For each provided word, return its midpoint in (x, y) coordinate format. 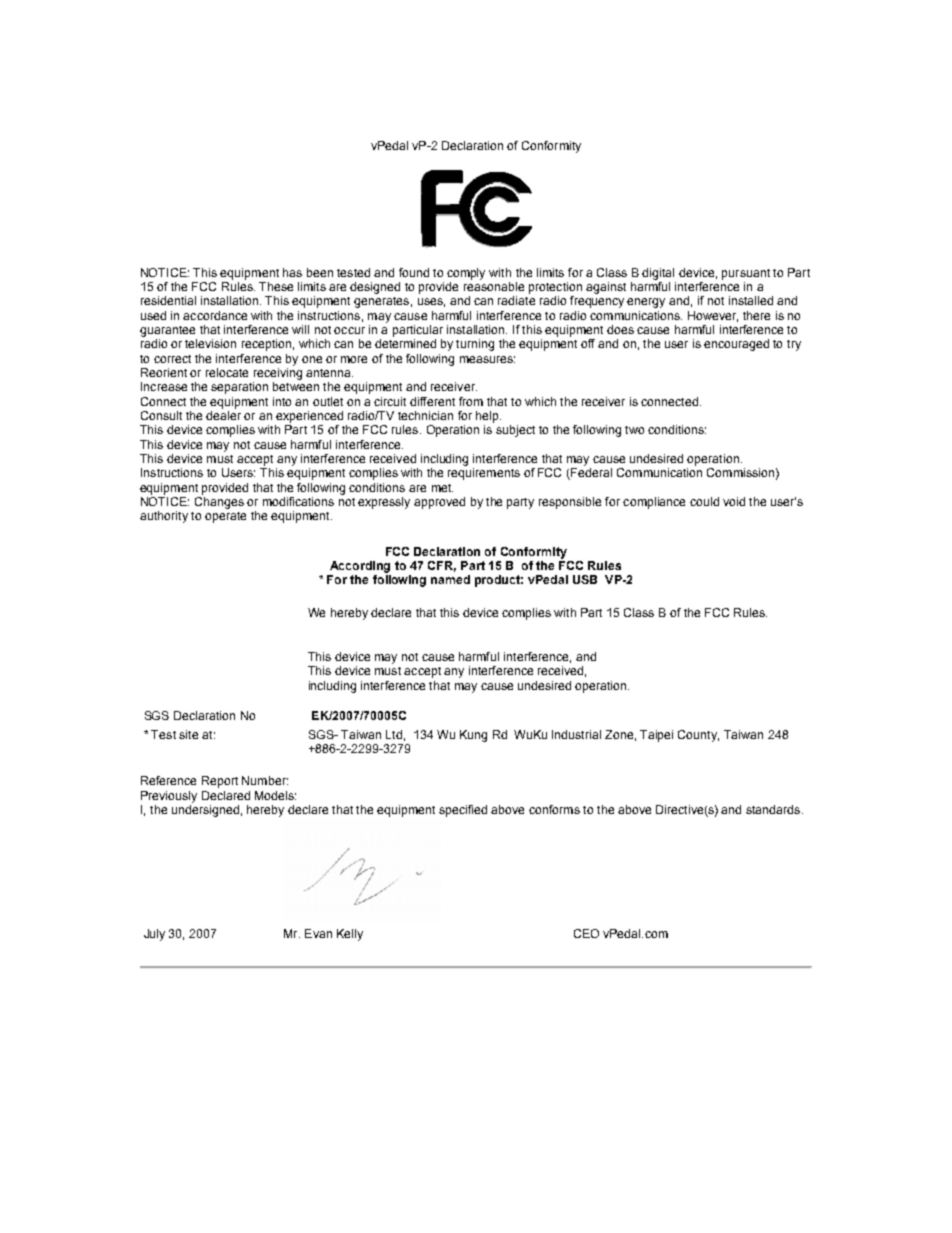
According (360, 567)
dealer (223, 415)
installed (751, 300)
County (698, 736)
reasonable (494, 286)
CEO (586, 933)
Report (220, 782)
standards (774, 809)
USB (585, 579)
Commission (740, 472)
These (276, 286)
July (154, 935)
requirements (484, 474)
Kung (473, 736)
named (450, 579)
